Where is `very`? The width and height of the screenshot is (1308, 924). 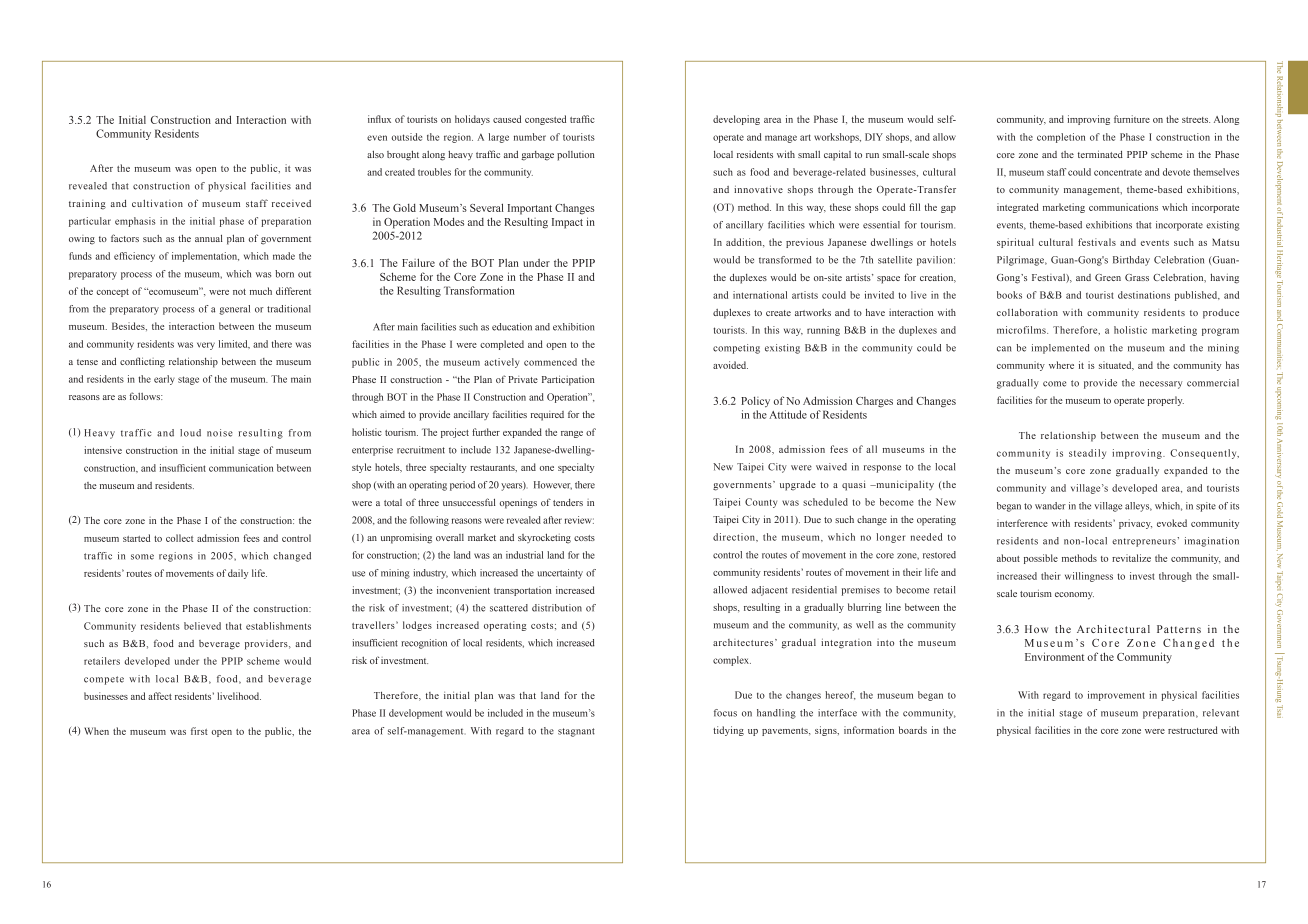 very is located at coordinates (206, 346).
